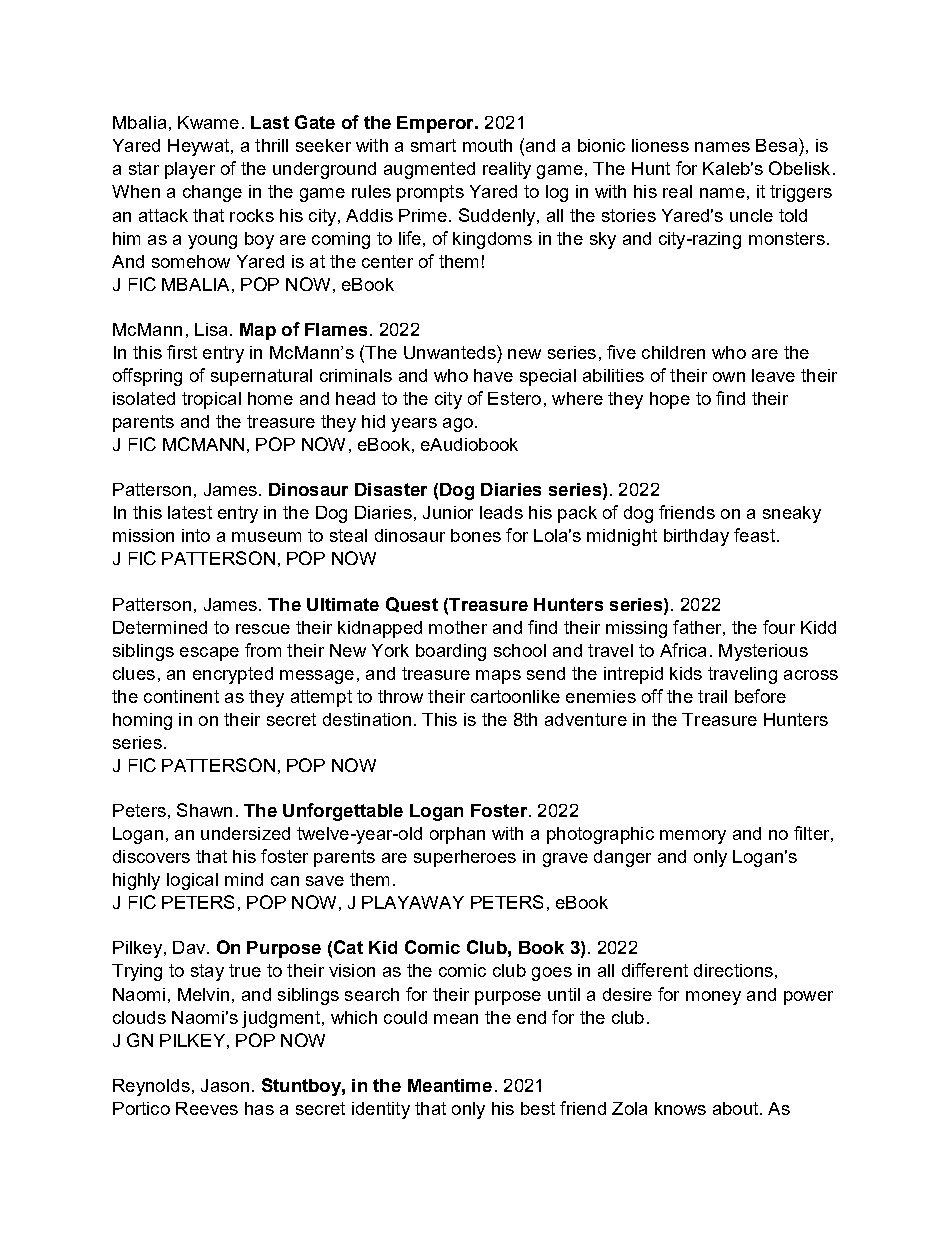 This document has width=952, height=1233. What do you see at coordinates (458, 627) in the document?
I see `mother` at bounding box center [458, 627].
